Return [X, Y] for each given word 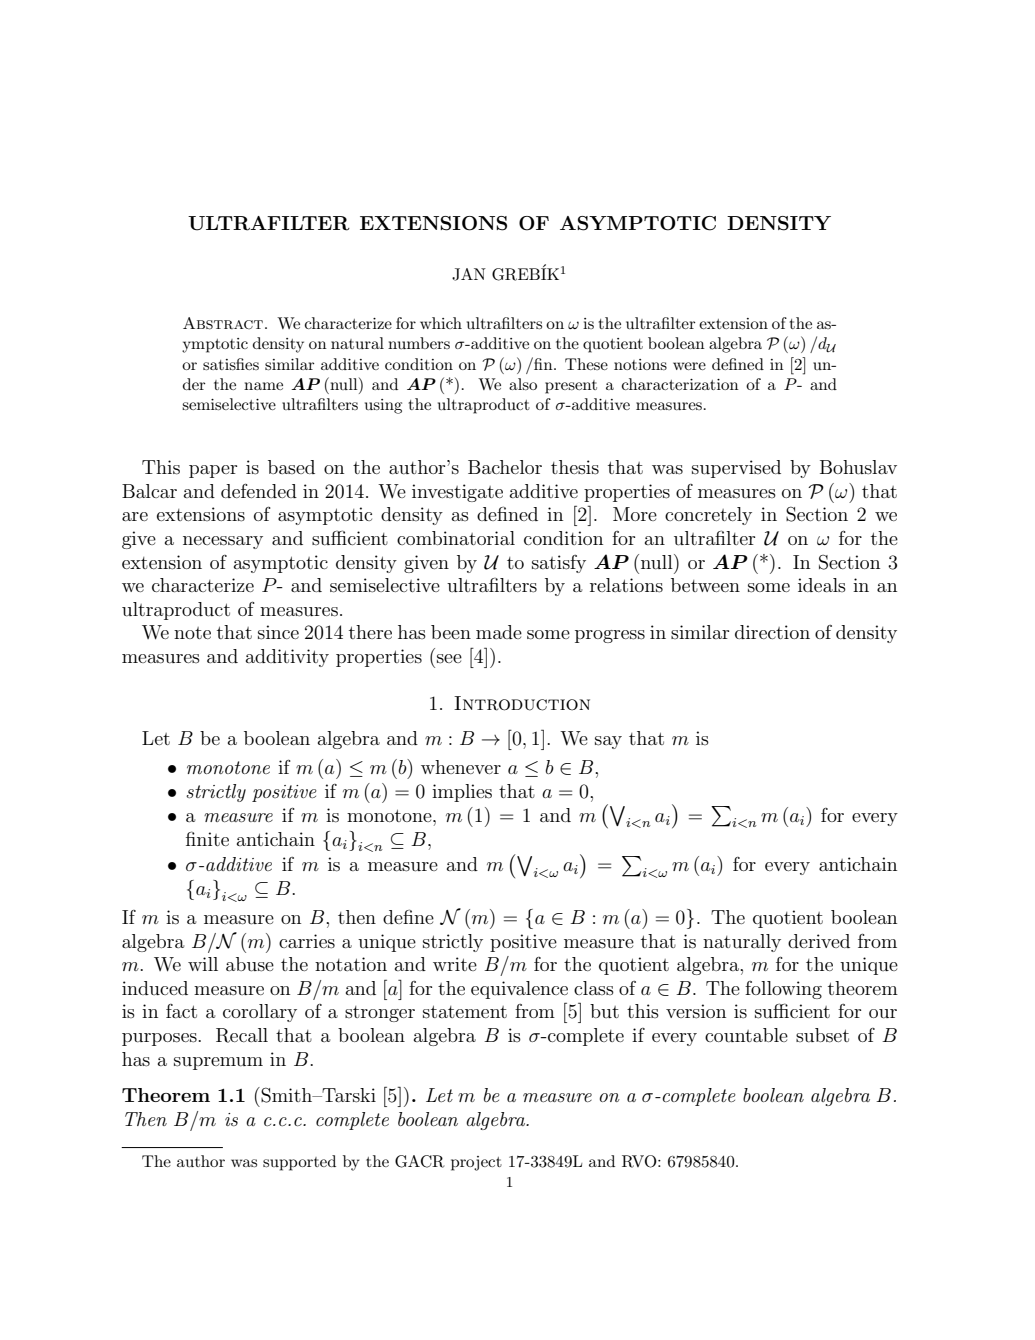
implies [462, 793]
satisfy [559, 564]
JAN [469, 274]
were [689, 366]
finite [207, 838]
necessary [223, 542]
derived [819, 941]
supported [299, 1163]
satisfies [231, 364]
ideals [822, 585]
